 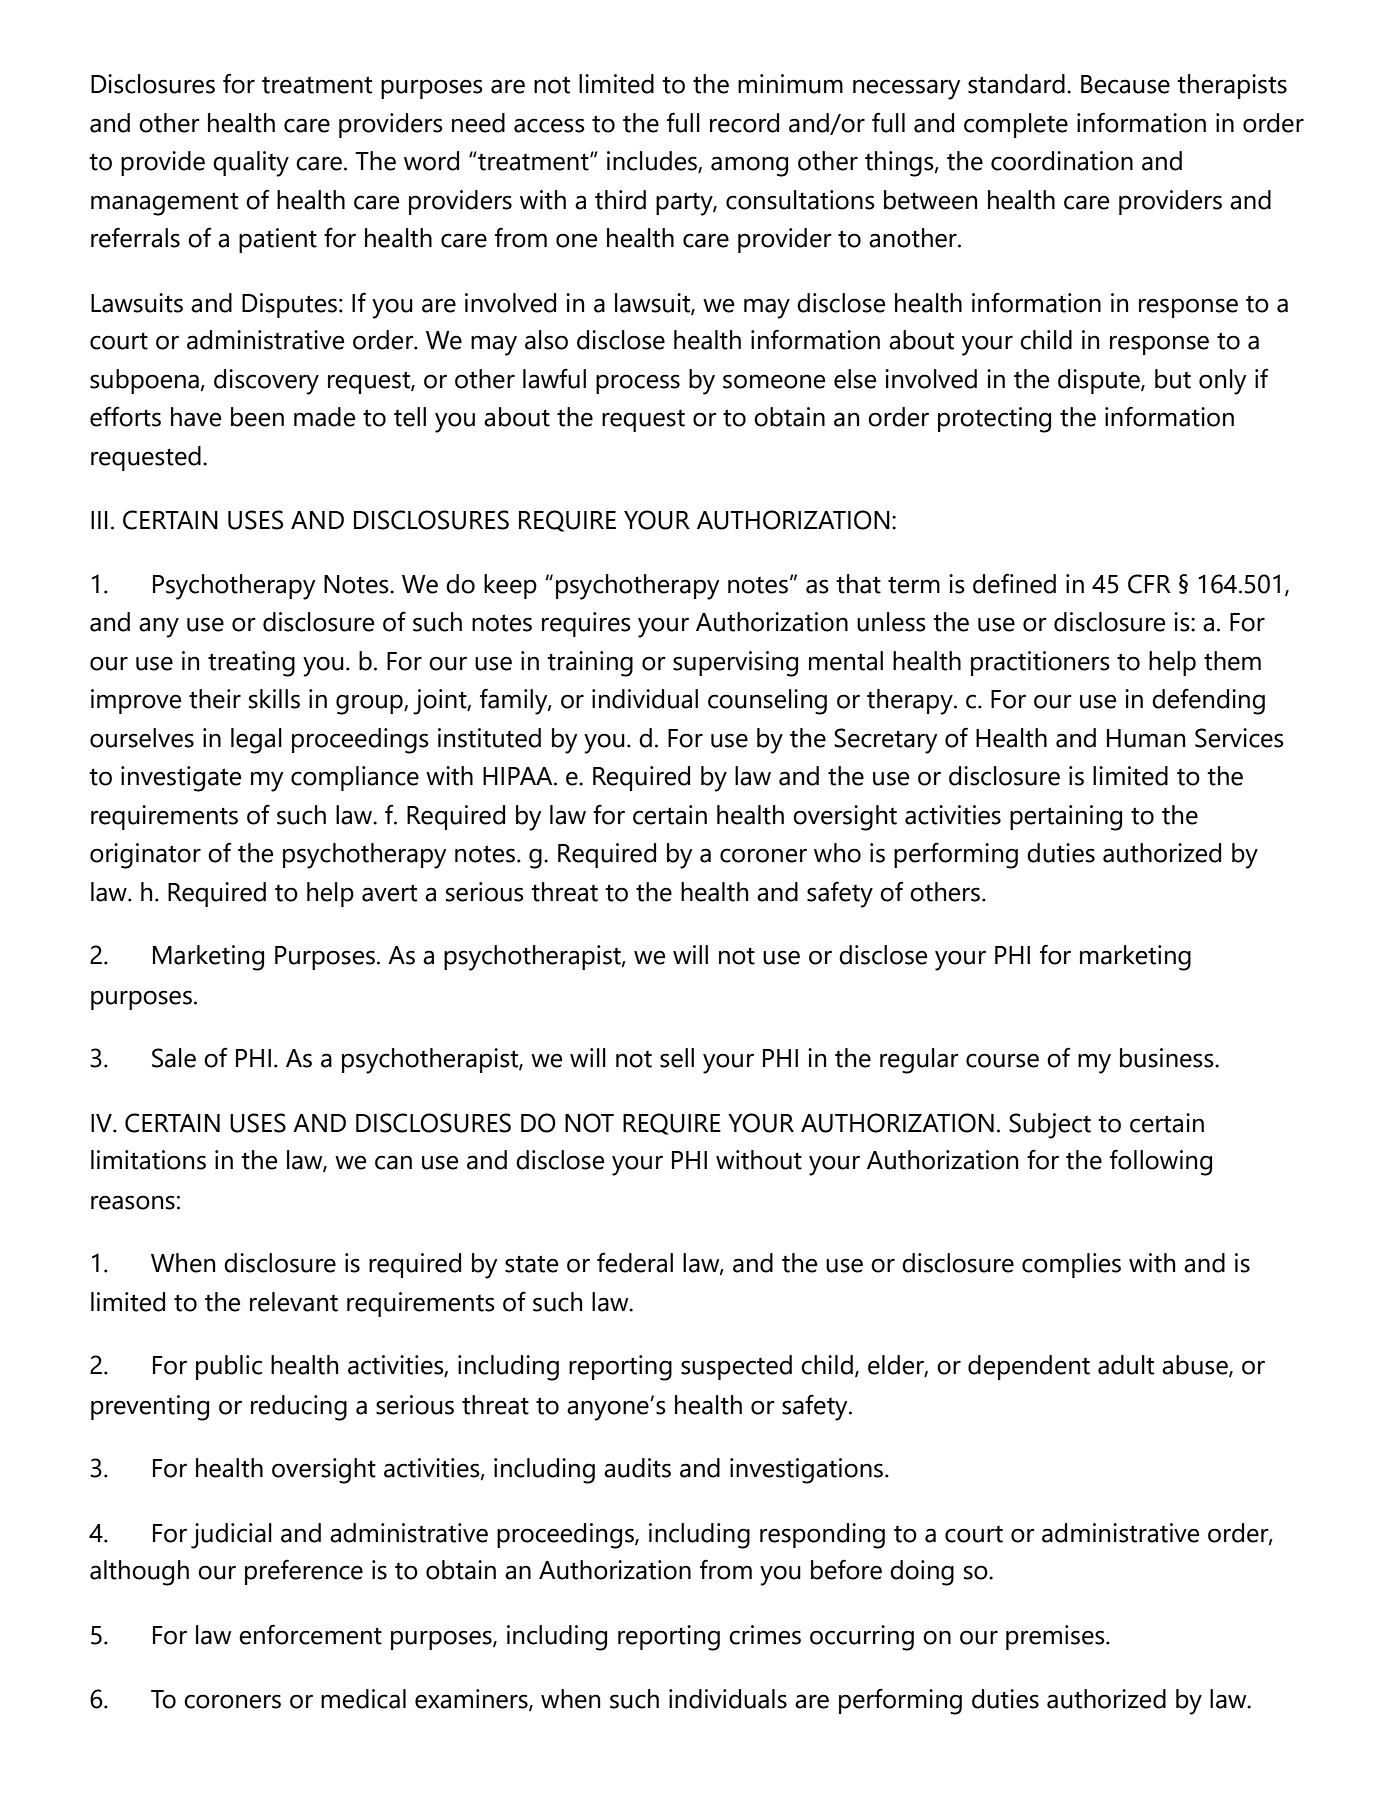 What do you see at coordinates (310, 1634) in the screenshot?
I see `enforcement` at bounding box center [310, 1634].
